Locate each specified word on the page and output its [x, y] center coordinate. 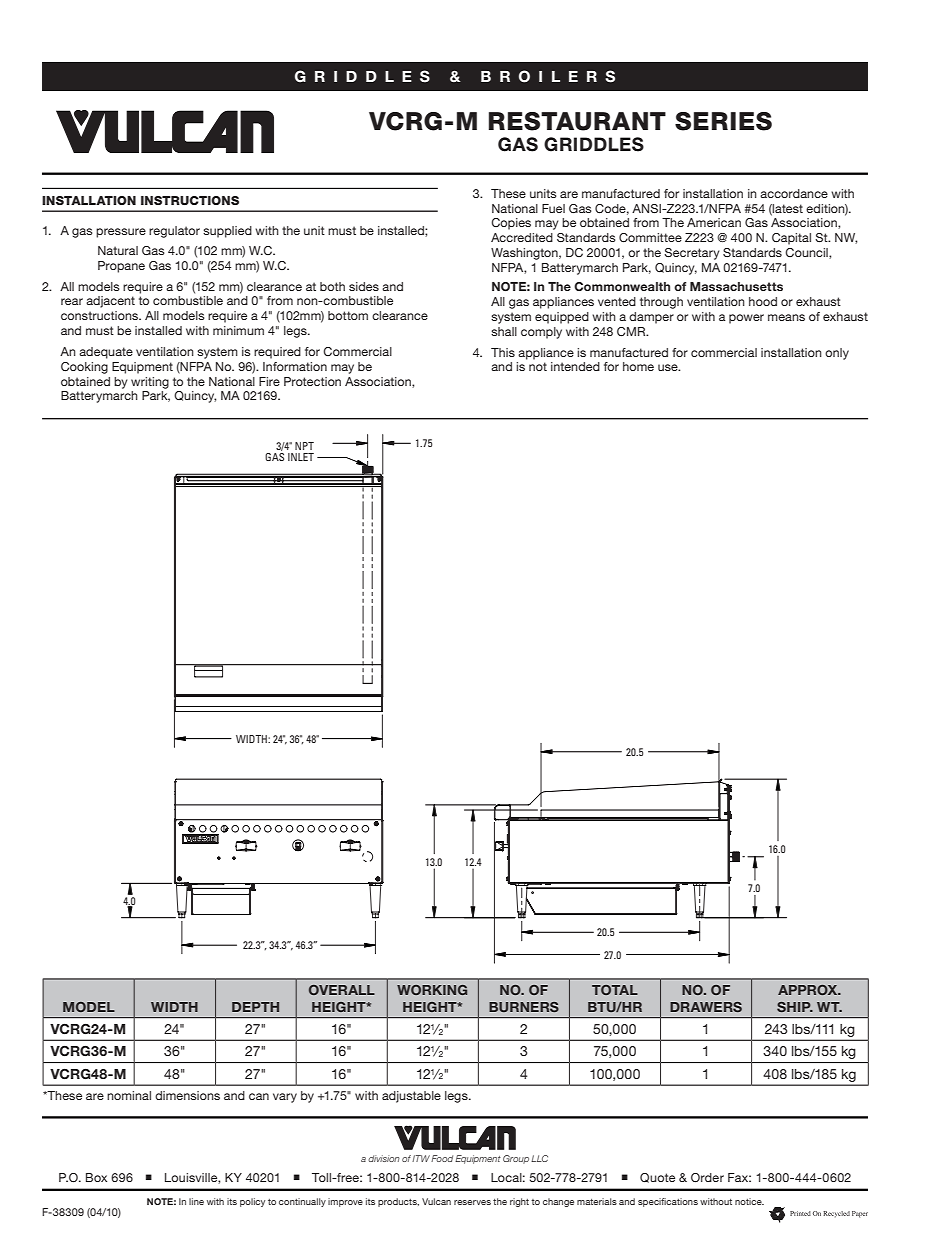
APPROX [809, 990]
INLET [301, 457]
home [638, 366]
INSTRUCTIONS [190, 200]
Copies [511, 224]
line [196, 1201]
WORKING [432, 990]
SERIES [723, 121]
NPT [304, 446]
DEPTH [255, 1007]
